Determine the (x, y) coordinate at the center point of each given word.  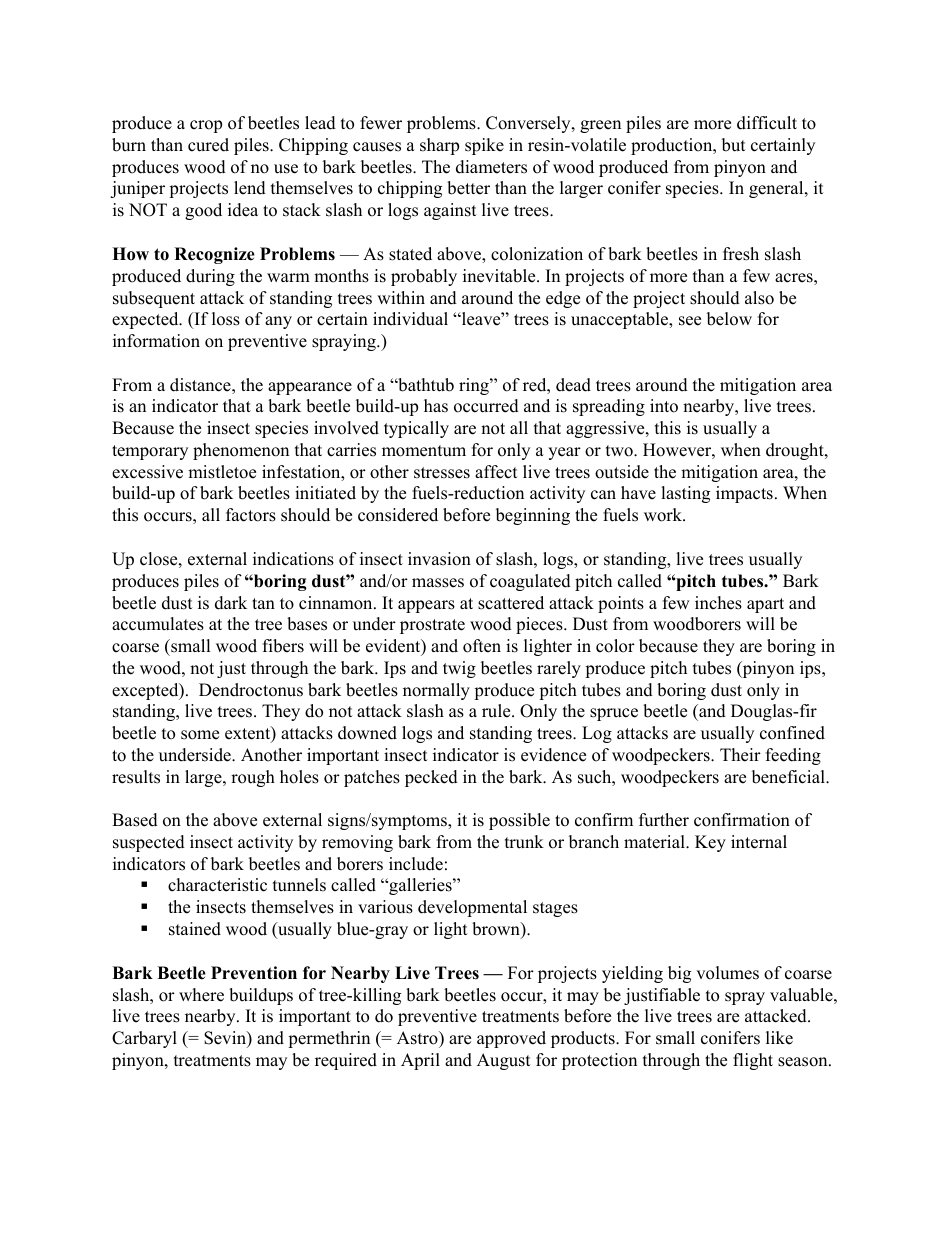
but (734, 145)
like (779, 1038)
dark (231, 603)
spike (484, 146)
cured (208, 145)
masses (438, 583)
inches (718, 603)
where (201, 995)
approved (511, 1039)
